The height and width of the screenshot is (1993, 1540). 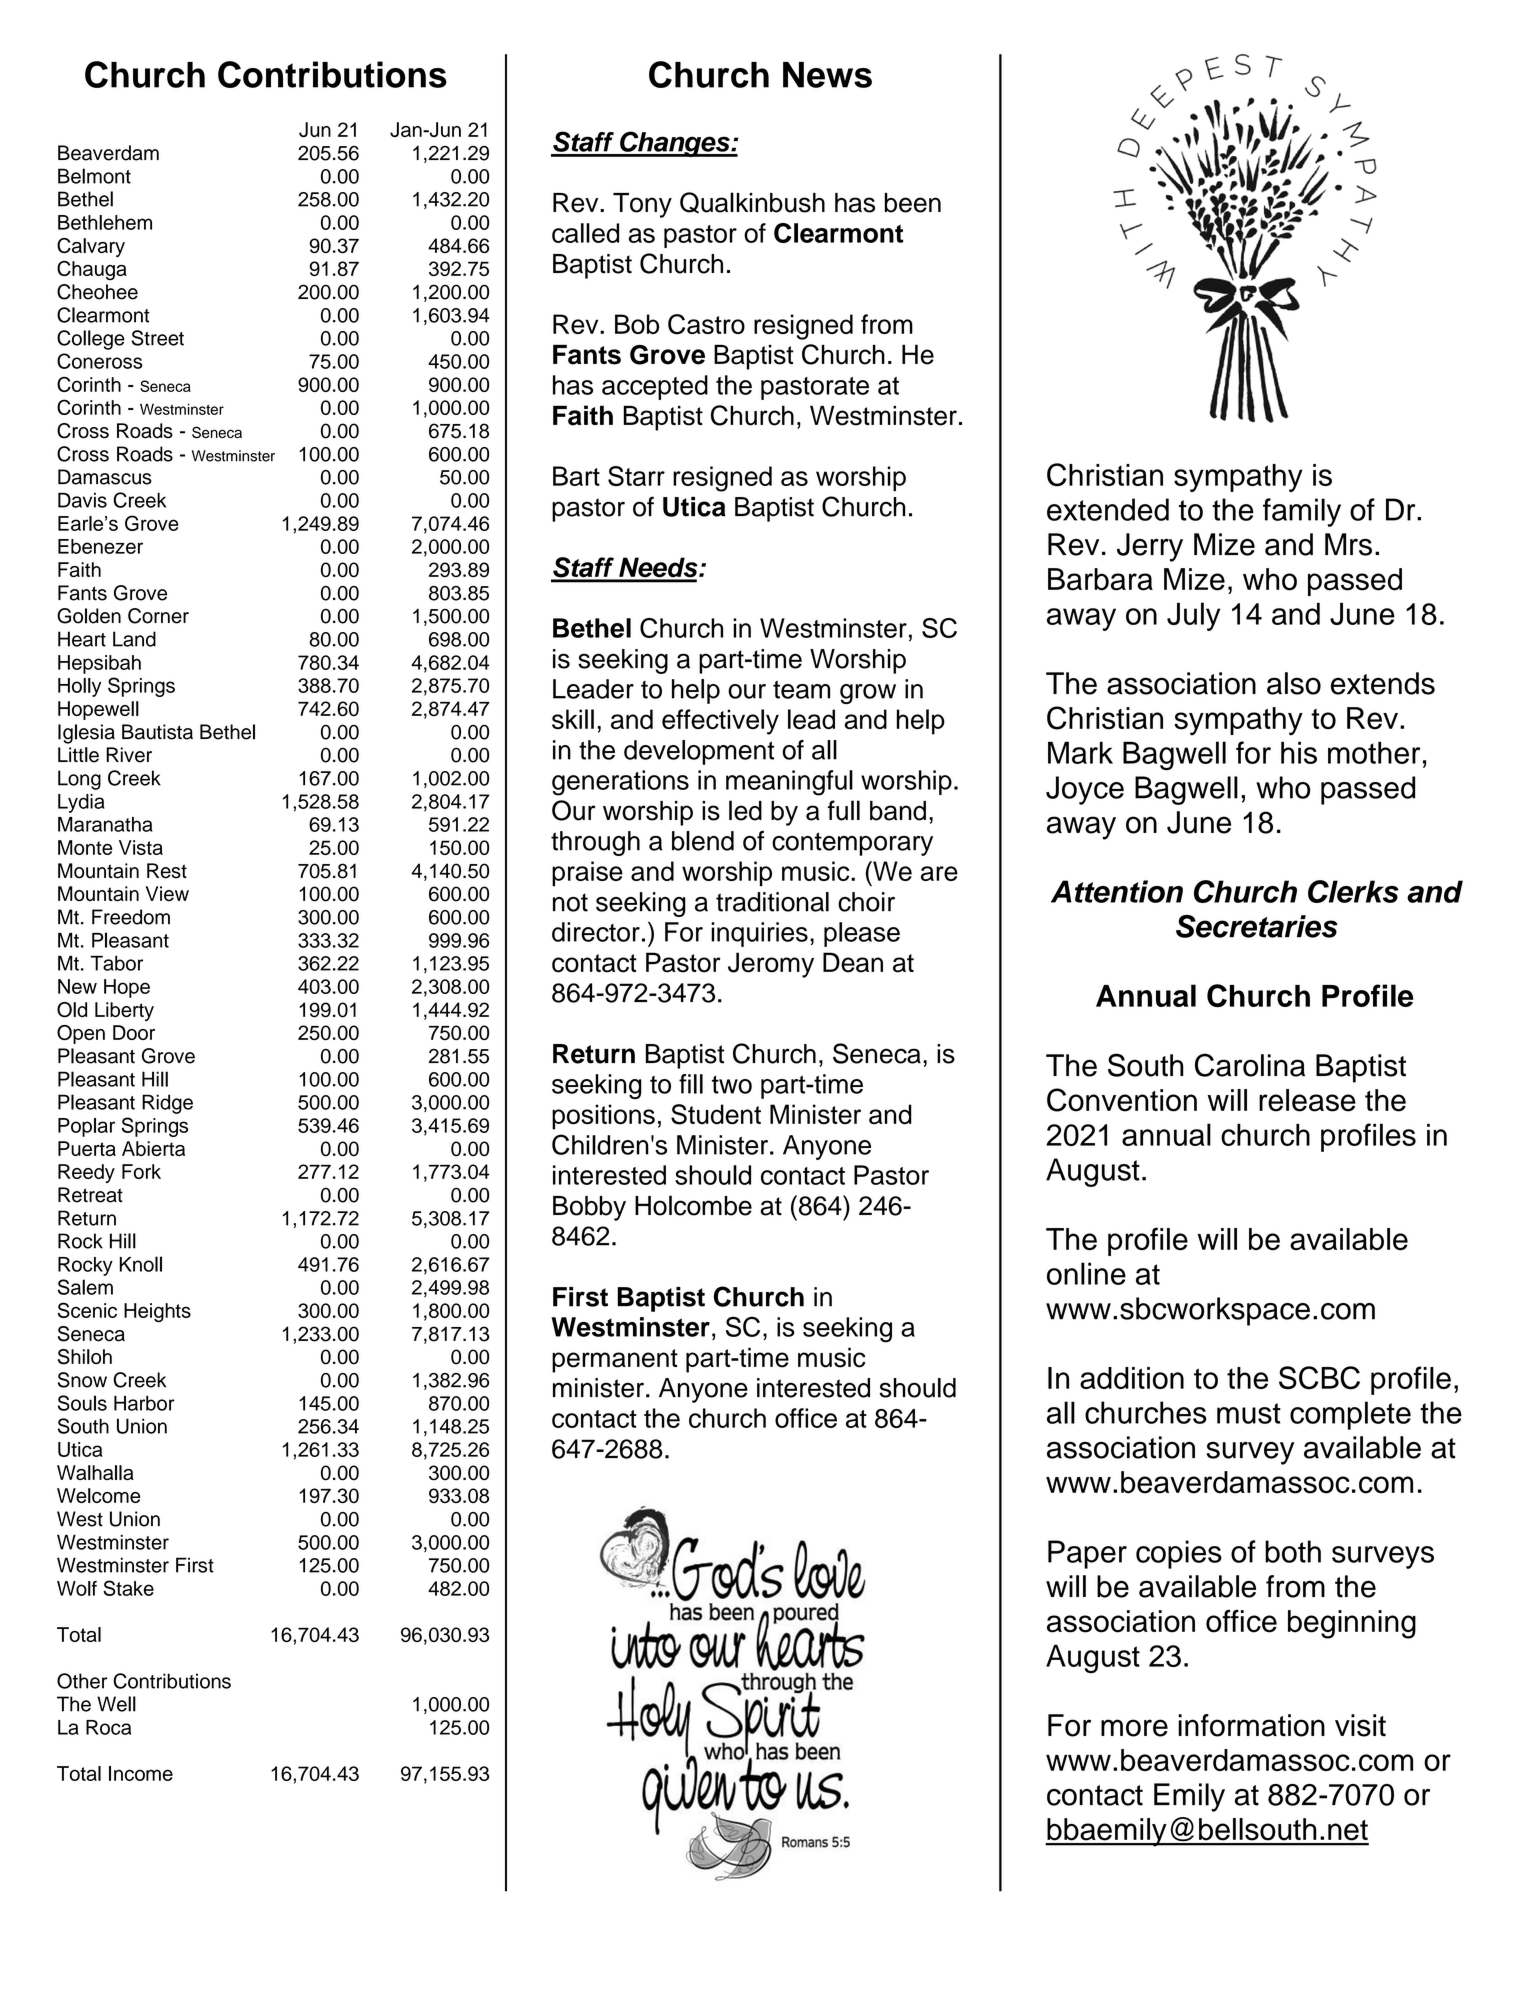 What do you see at coordinates (675, 144) in the screenshot?
I see `Changes` at bounding box center [675, 144].
